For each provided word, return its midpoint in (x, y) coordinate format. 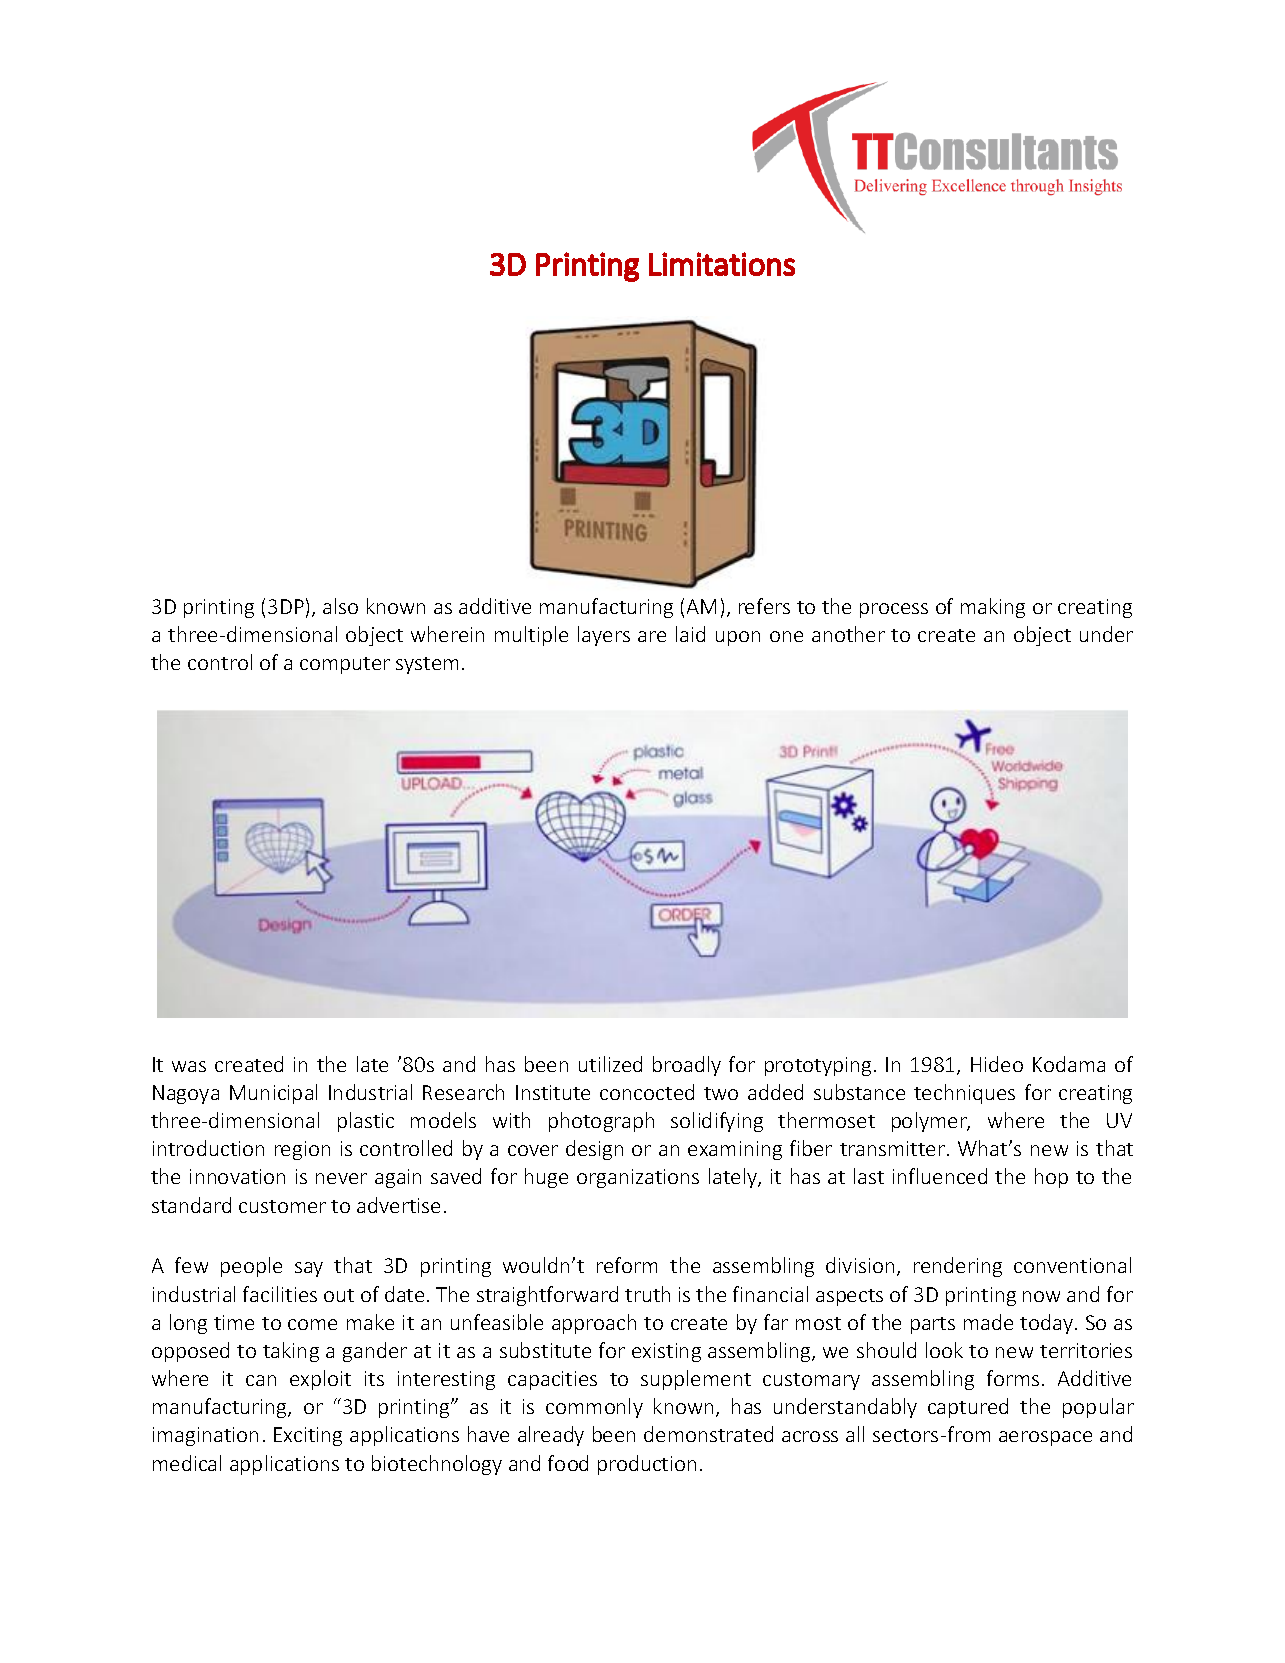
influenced (940, 1176)
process (894, 610)
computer (345, 665)
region (302, 1150)
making (993, 608)
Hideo (997, 1064)
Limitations (722, 264)
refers (764, 606)
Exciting (308, 1436)
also (340, 606)
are (652, 636)
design (594, 1150)
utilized (610, 1064)
